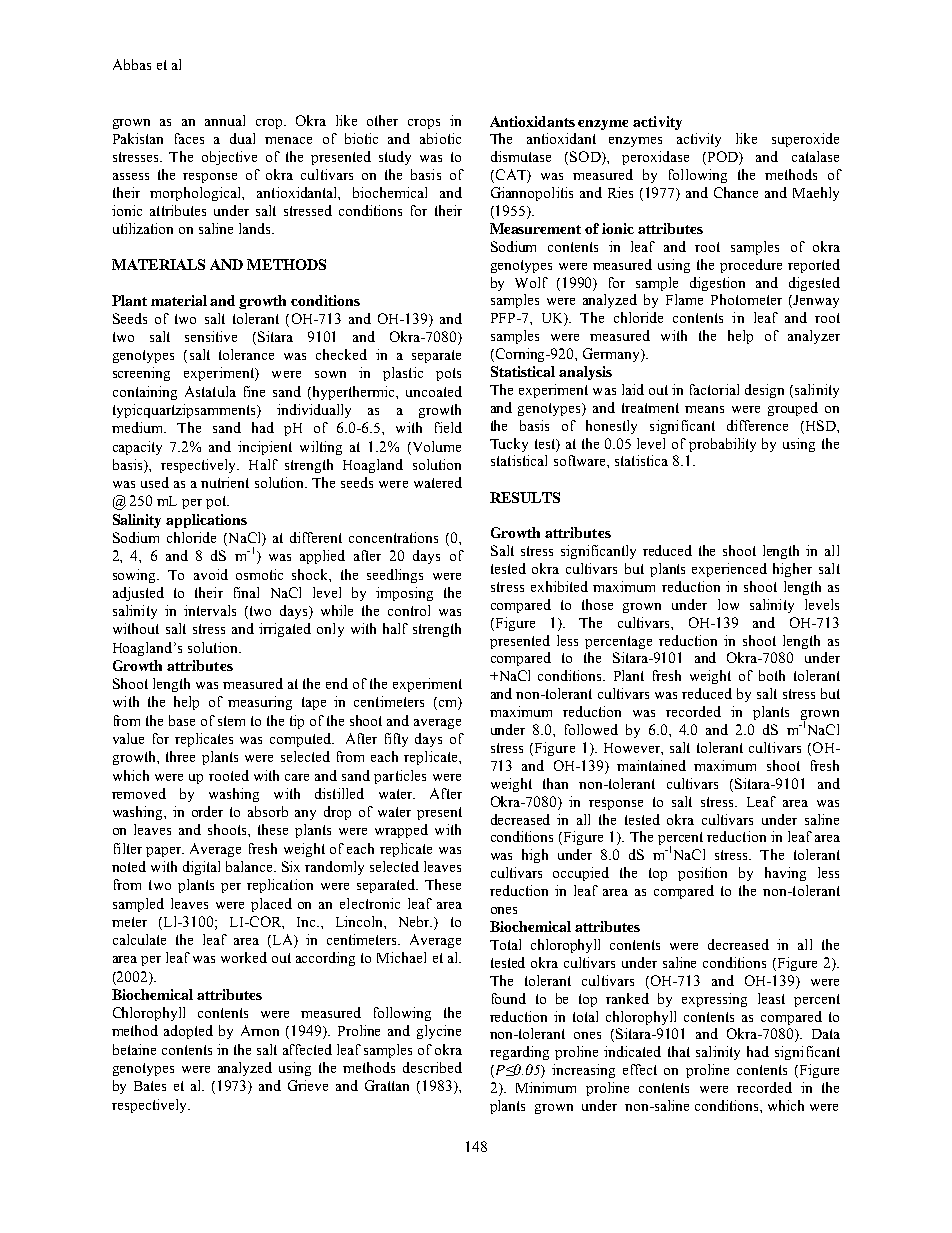 The height and width of the screenshot is (1233, 952). What do you see at coordinates (396, 740) in the screenshot?
I see `fifty` at bounding box center [396, 740].
